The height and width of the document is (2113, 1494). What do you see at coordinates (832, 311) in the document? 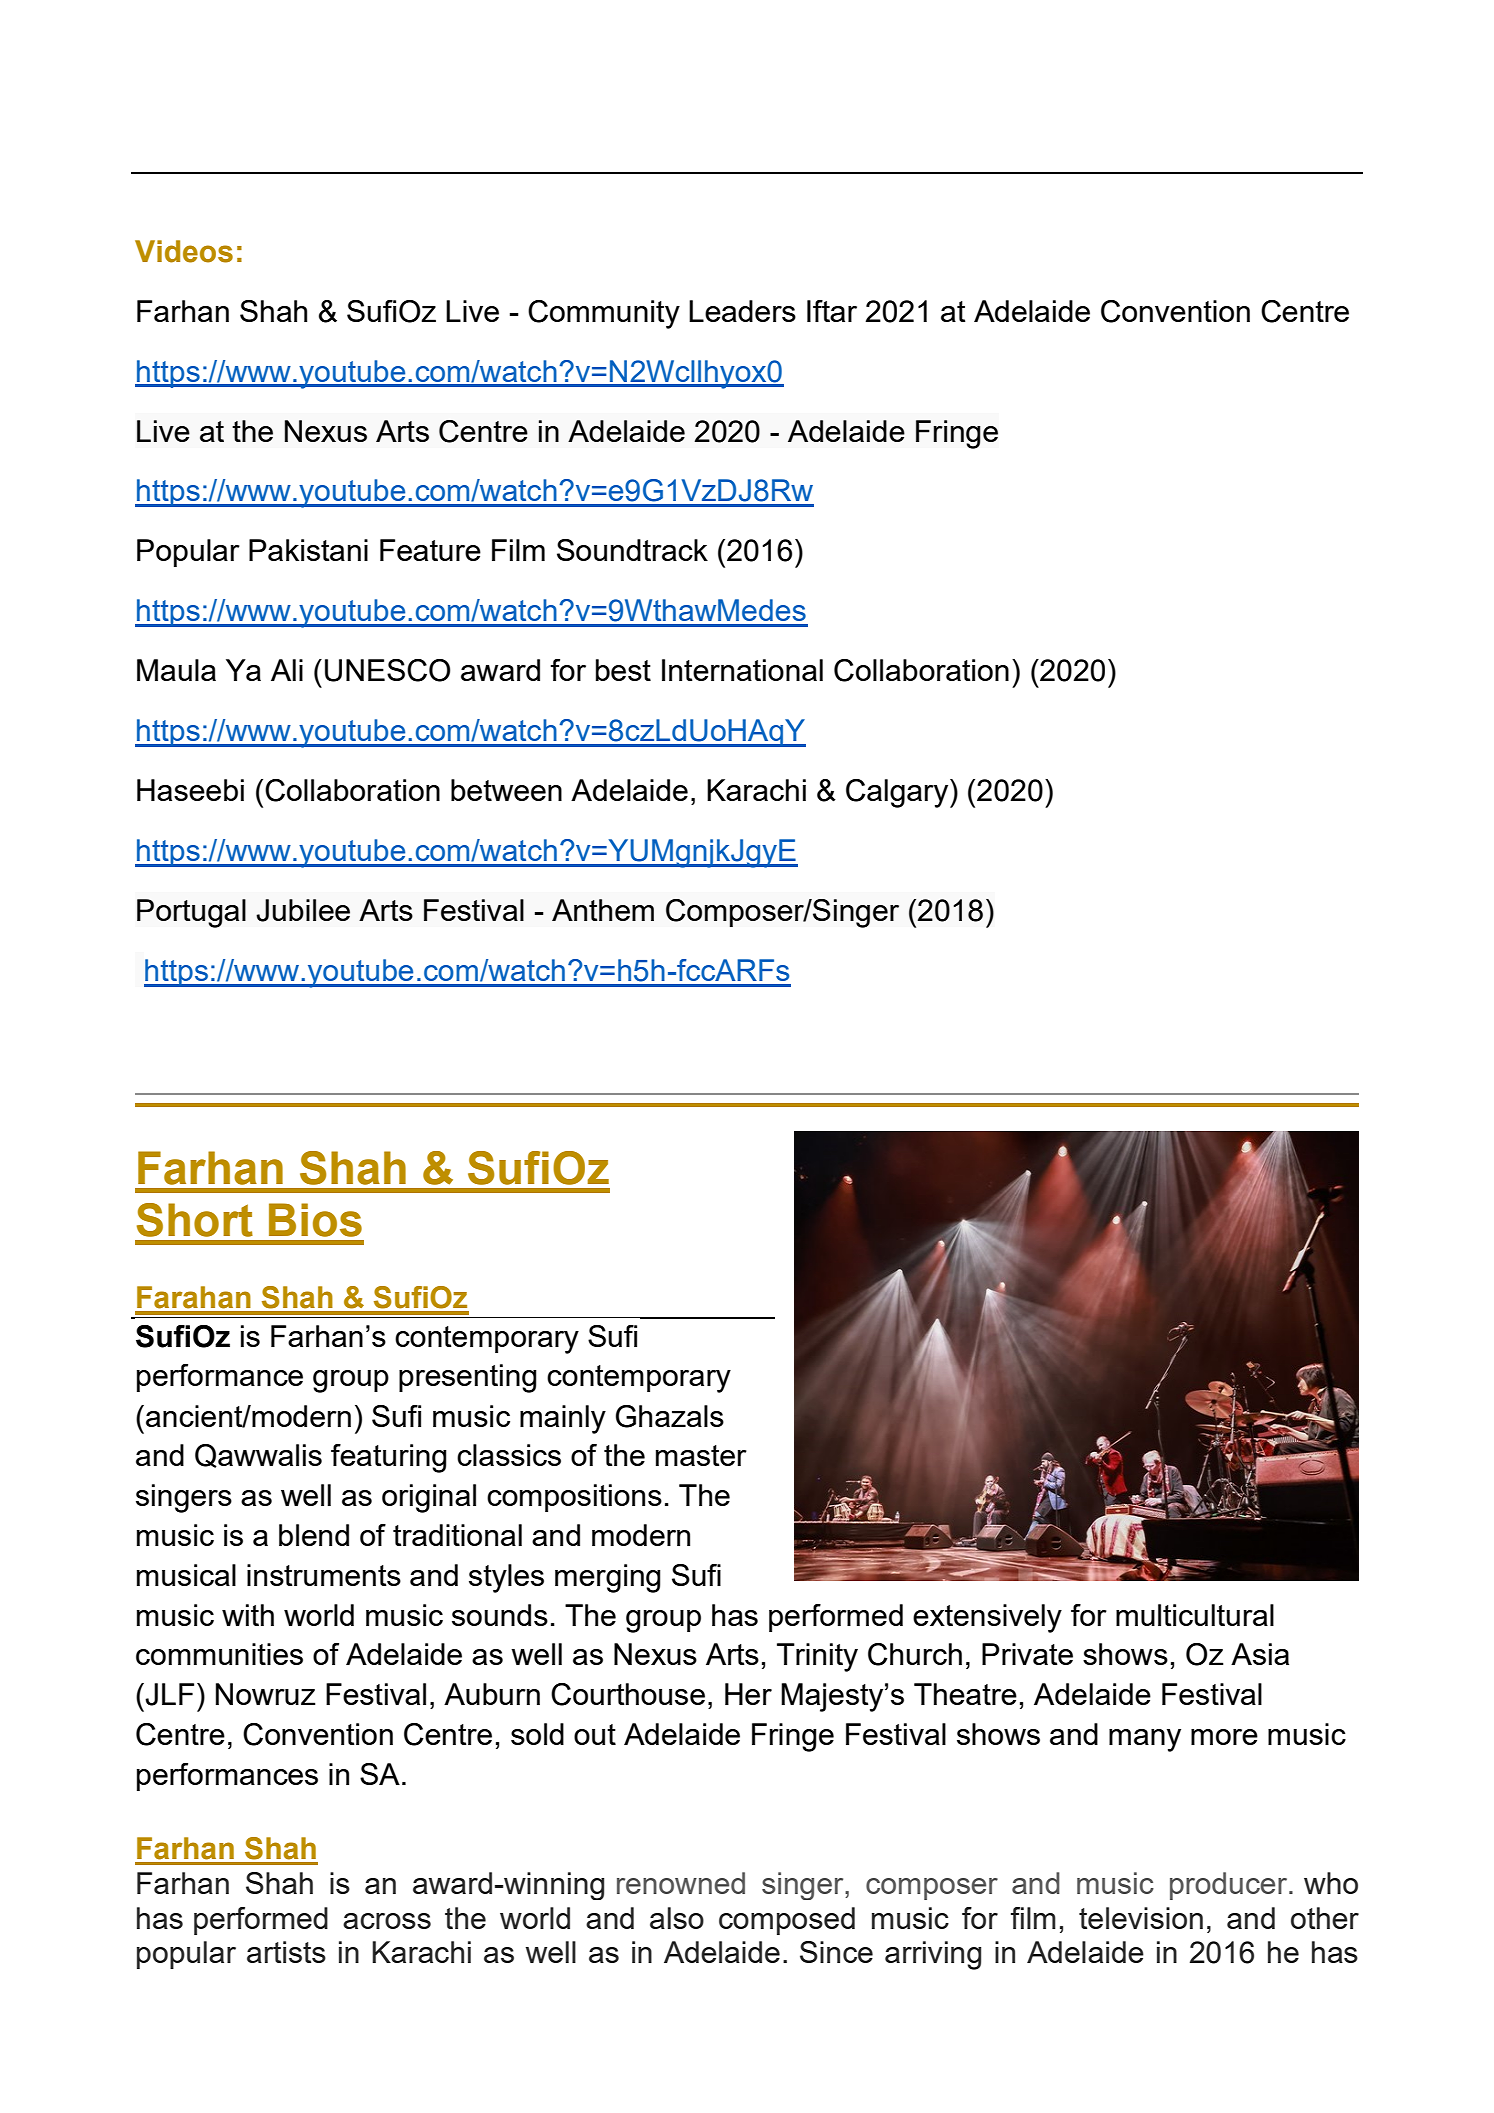
I see `Iftar` at bounding box center [832, 311].
